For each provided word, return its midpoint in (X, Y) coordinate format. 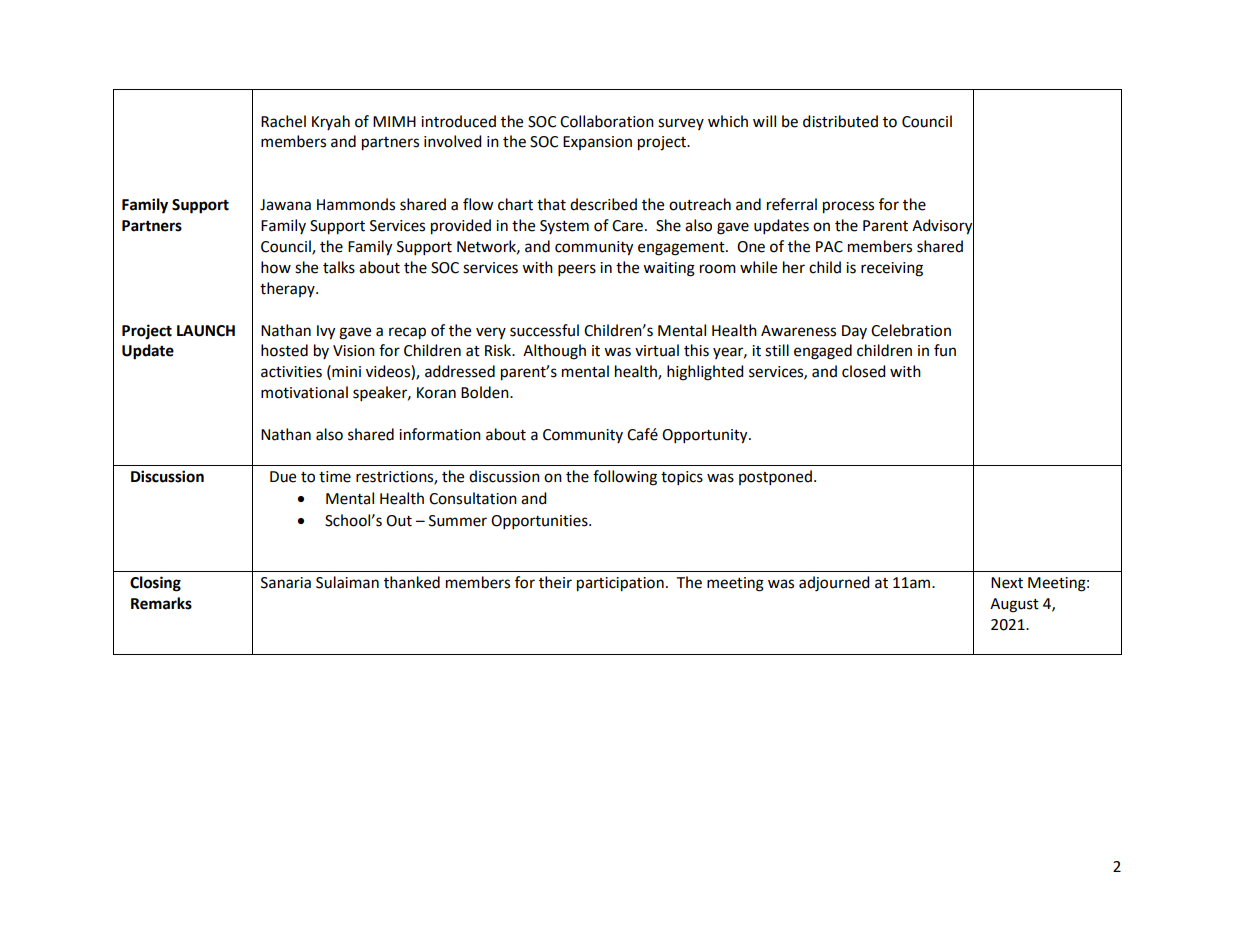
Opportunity (706, 436)
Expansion (597, 143)
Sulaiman (347, 582)
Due (283, 477)
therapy (288, 289)
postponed (775, 478)
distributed (840, 121)
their (555, 582)
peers (577, 270)
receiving (892, 269)
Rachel (283, 121)
